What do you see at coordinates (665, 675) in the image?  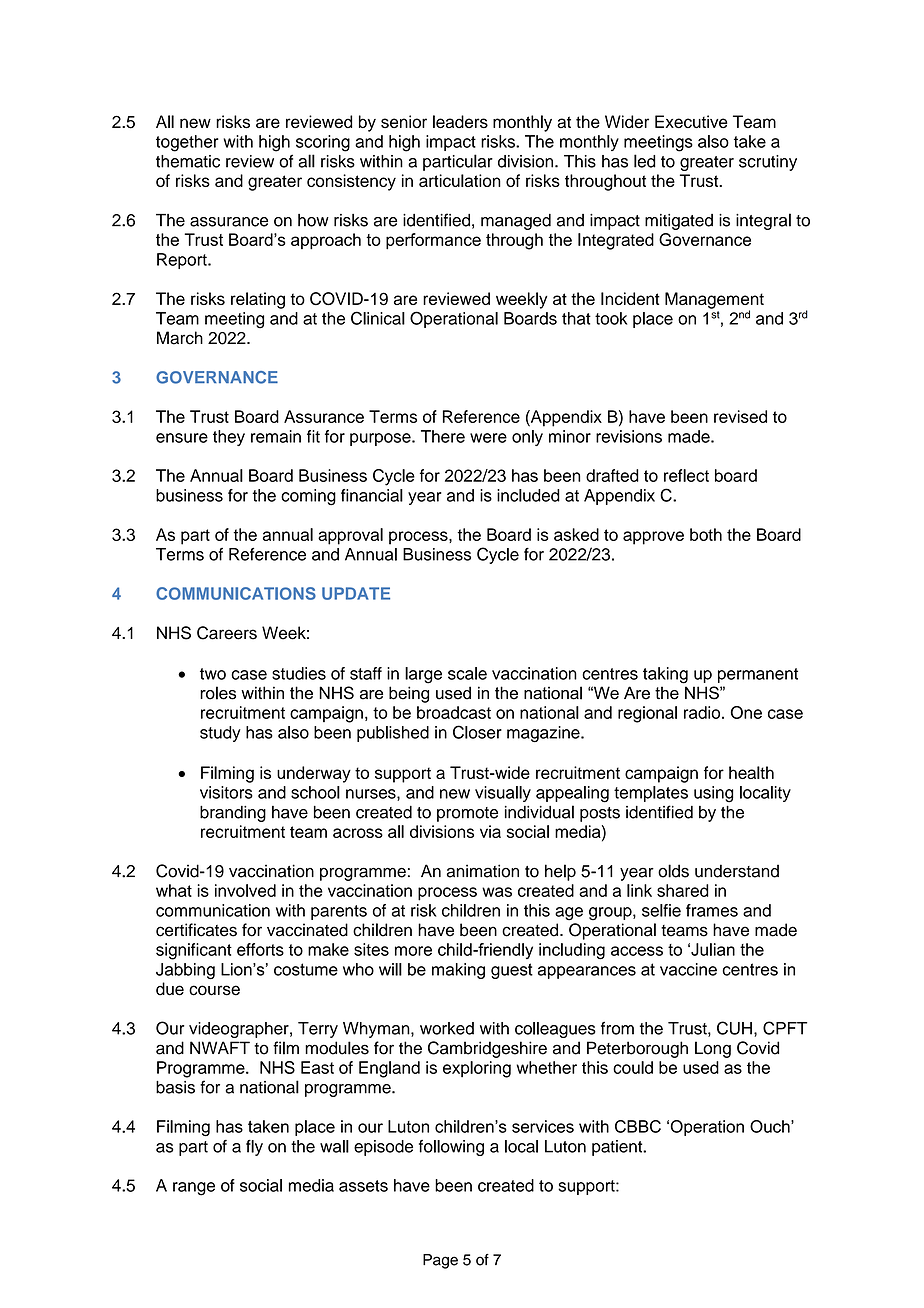 I see `taking` at bounding box center [665, 675].
